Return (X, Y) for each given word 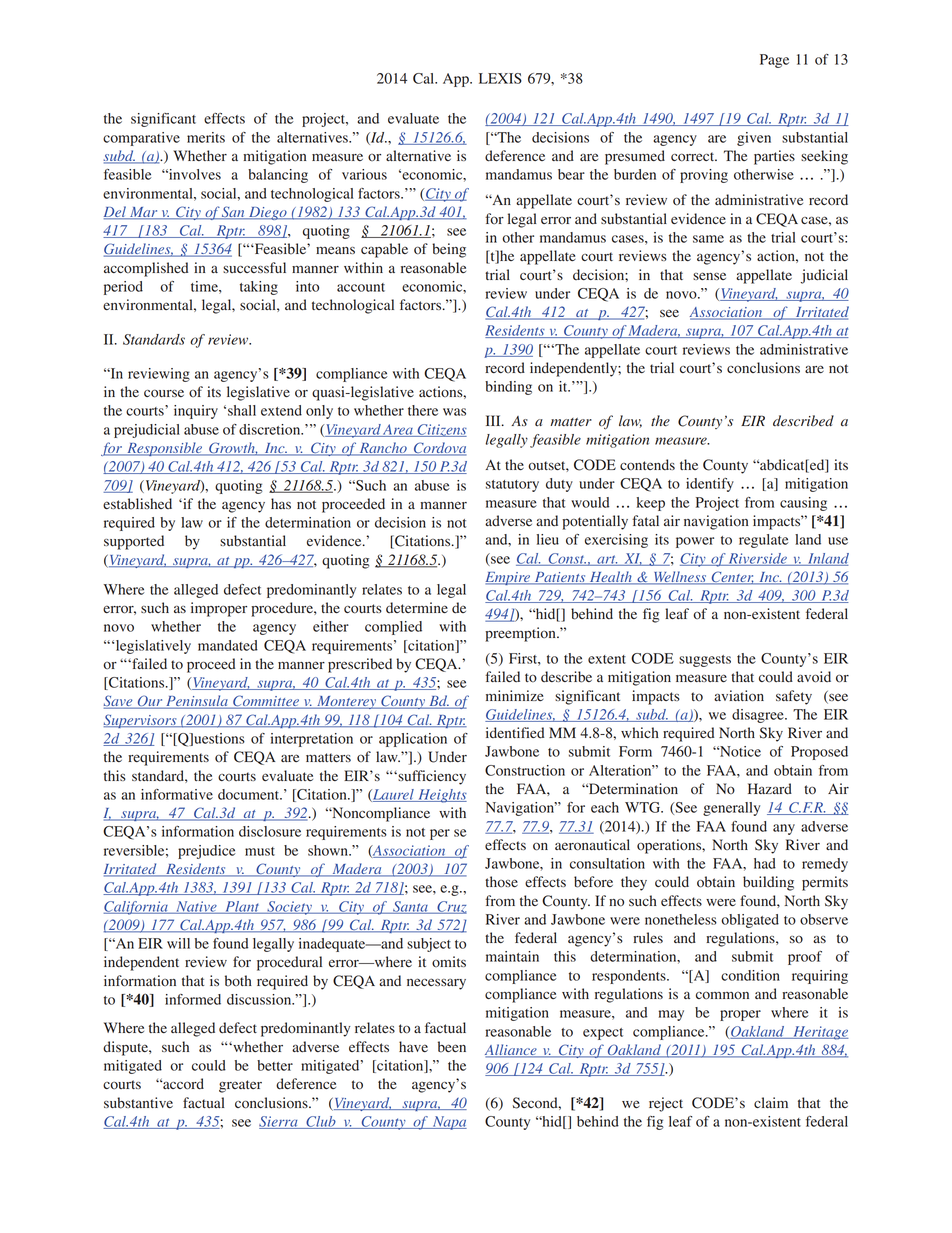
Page (774, 61)
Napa (448, 1123)
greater (240, 1086)
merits (206, 137)
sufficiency (431, 777)
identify (710, 485)
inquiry (196, 412)
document (250, 794)
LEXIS (500, 78)
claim (771, 1102)
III (494, 420)
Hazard (770, 789)
